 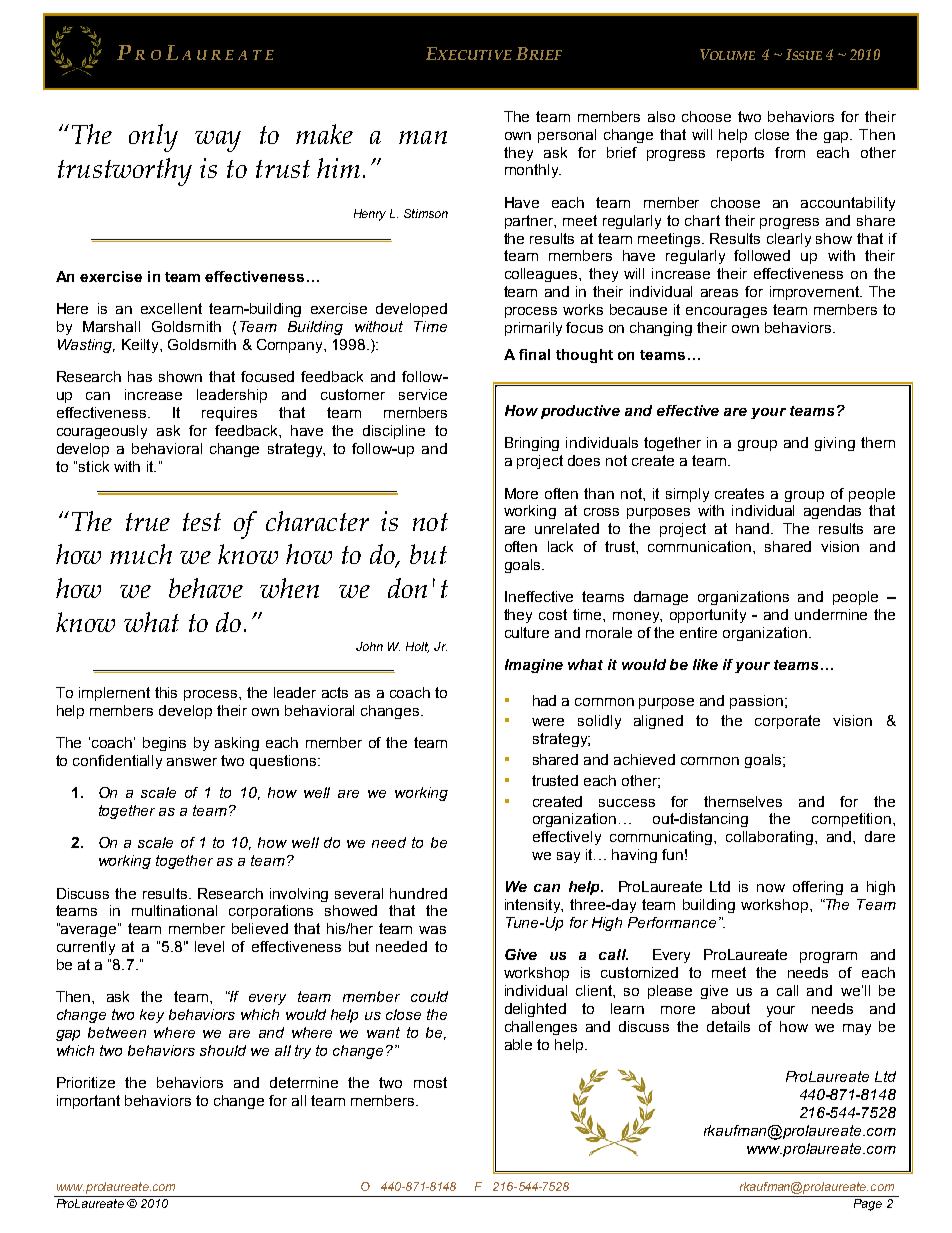 I want to click on important, so click(x=88, y=1102).
